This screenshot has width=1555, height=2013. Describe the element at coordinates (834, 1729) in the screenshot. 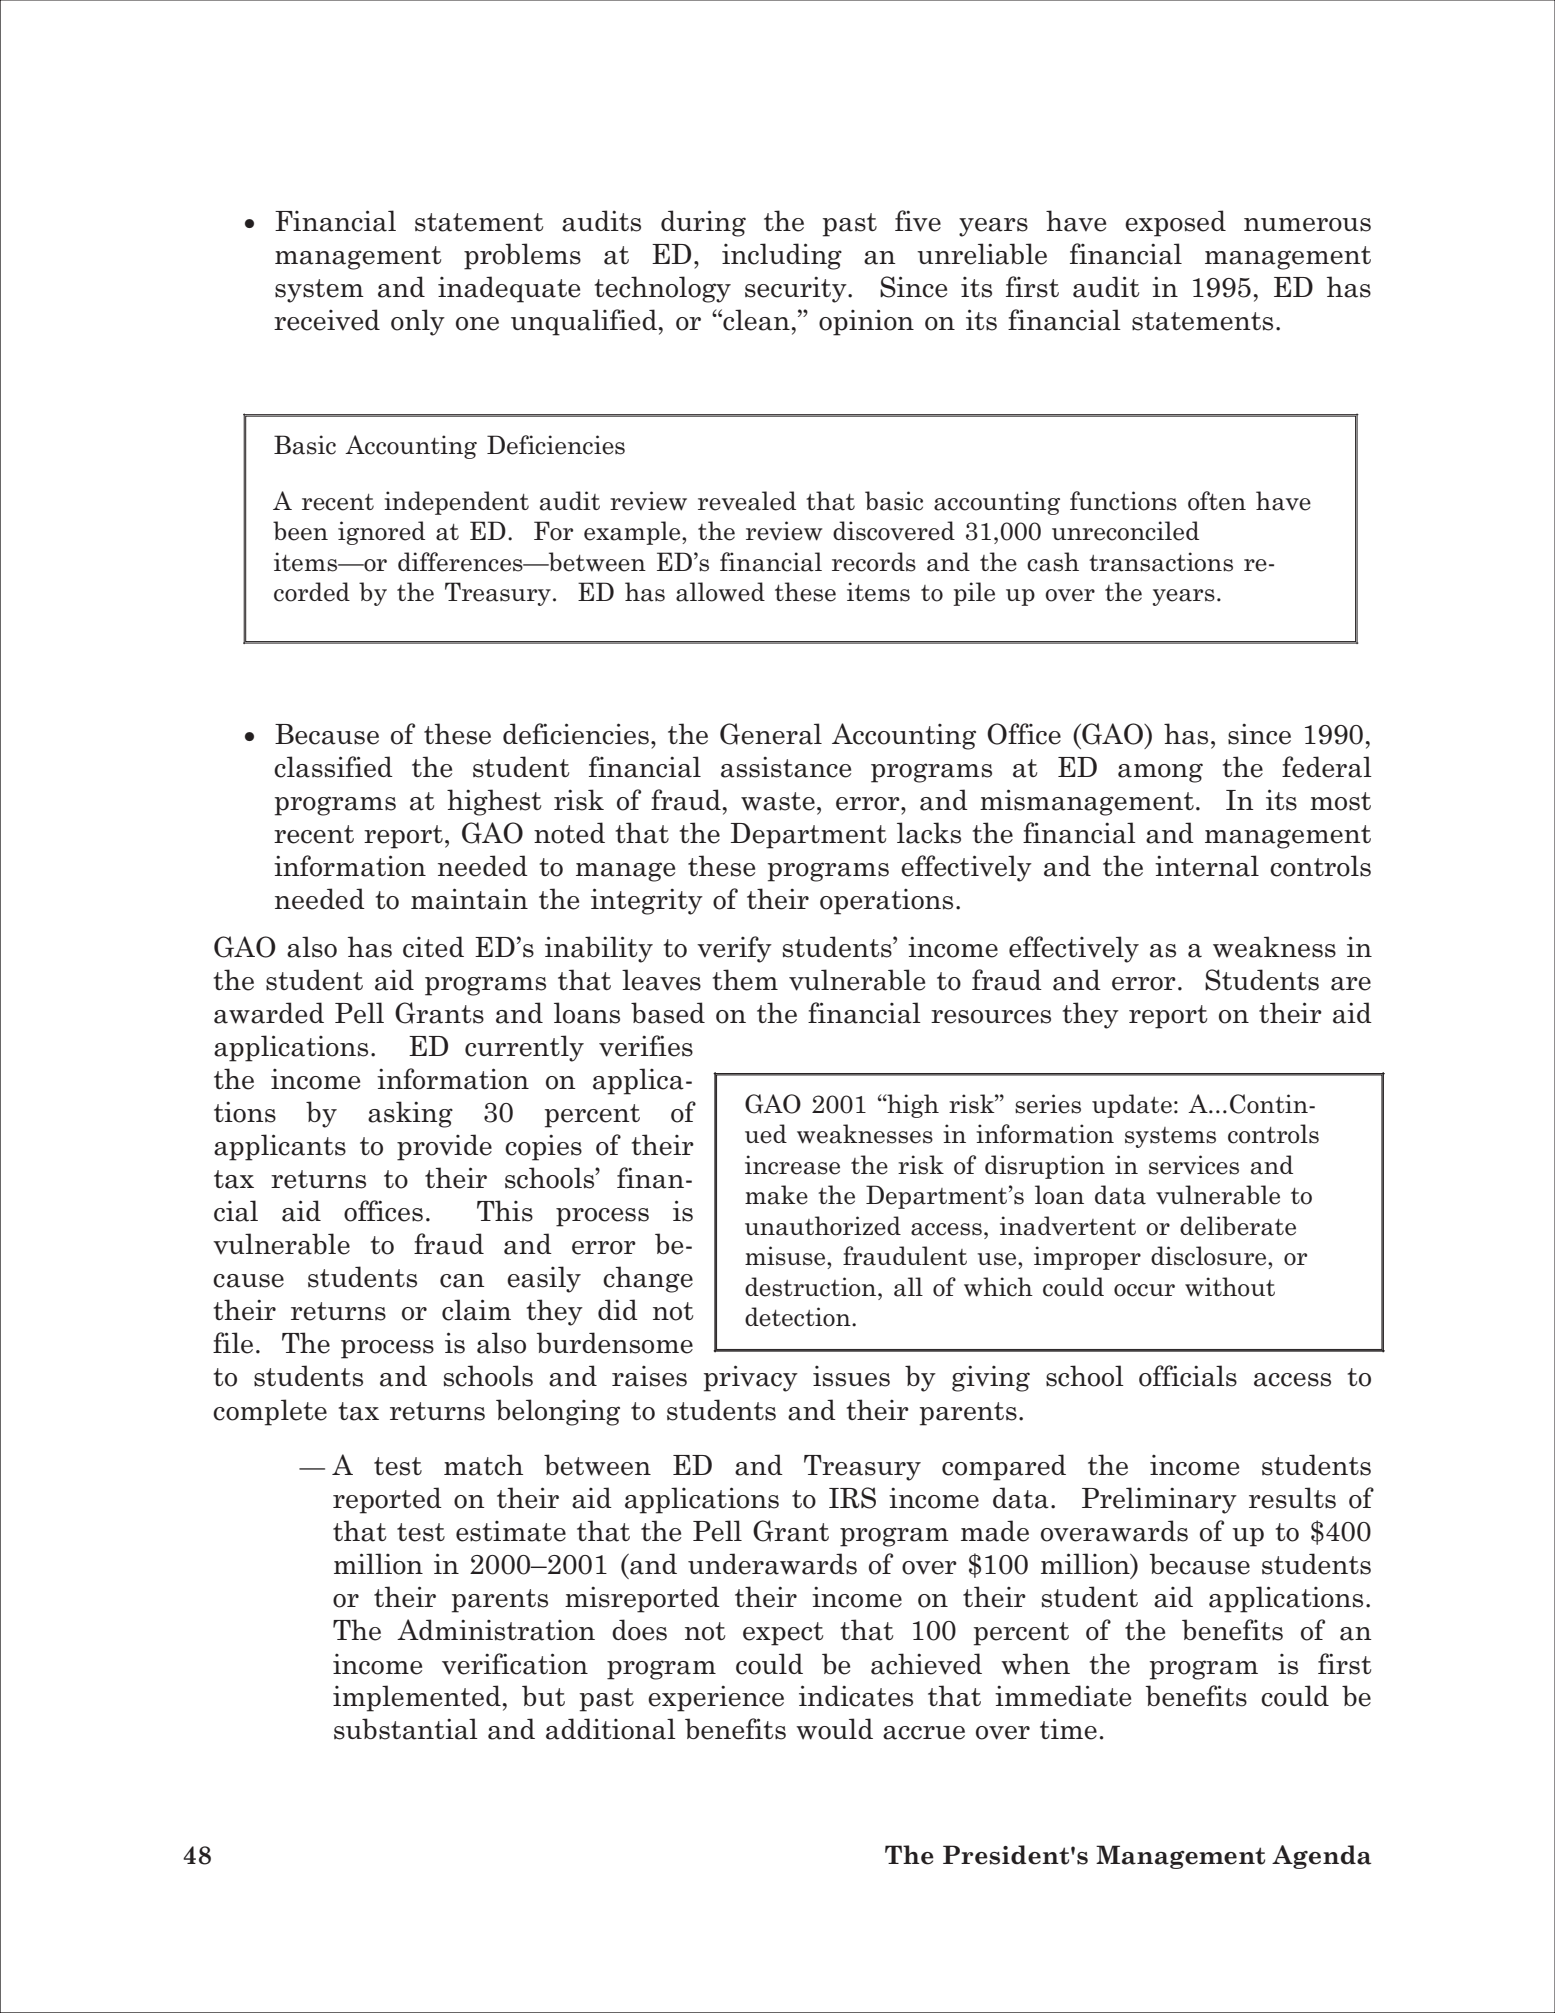

I see `would` at that location.
